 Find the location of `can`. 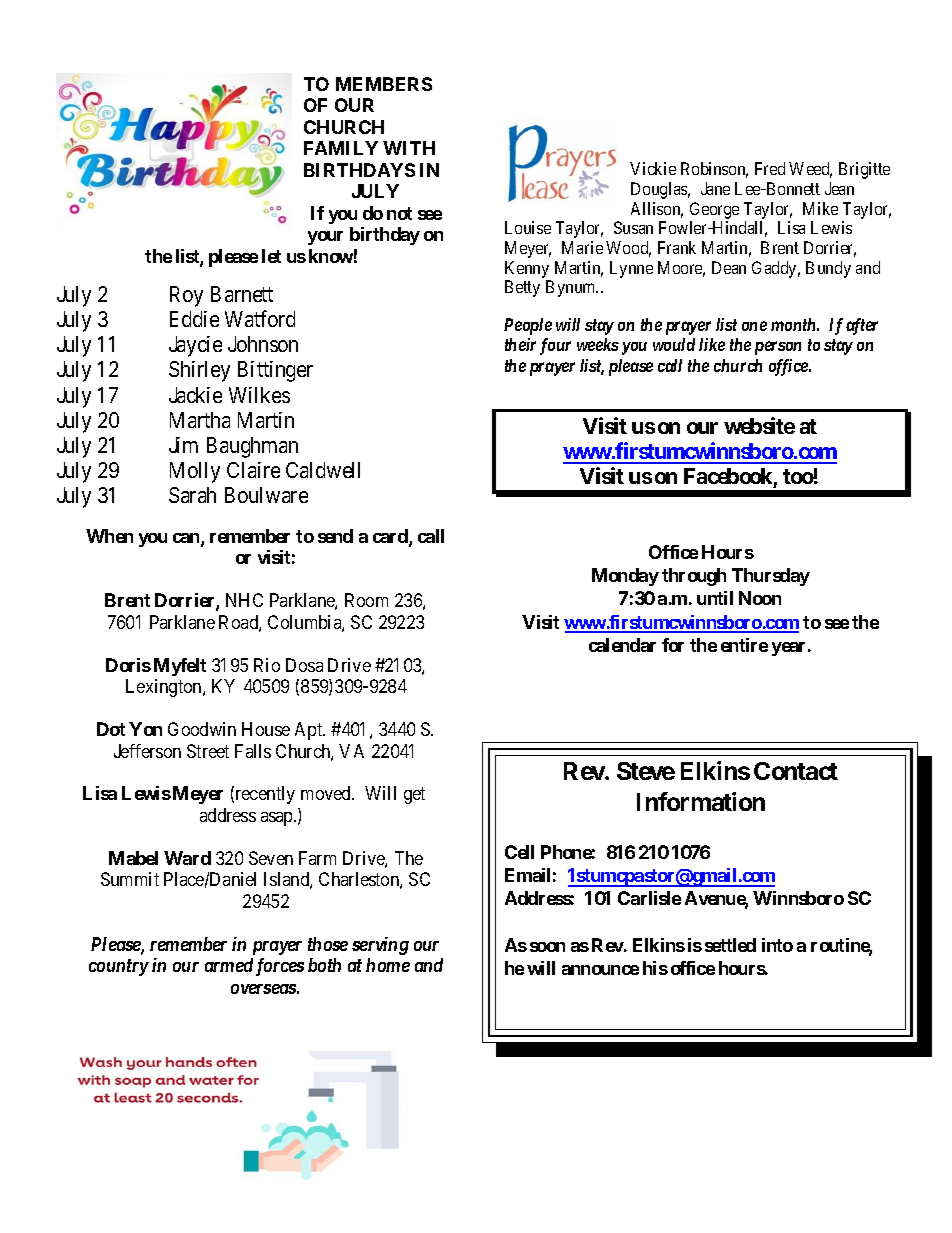

can is located at coordinates (187, 539).
